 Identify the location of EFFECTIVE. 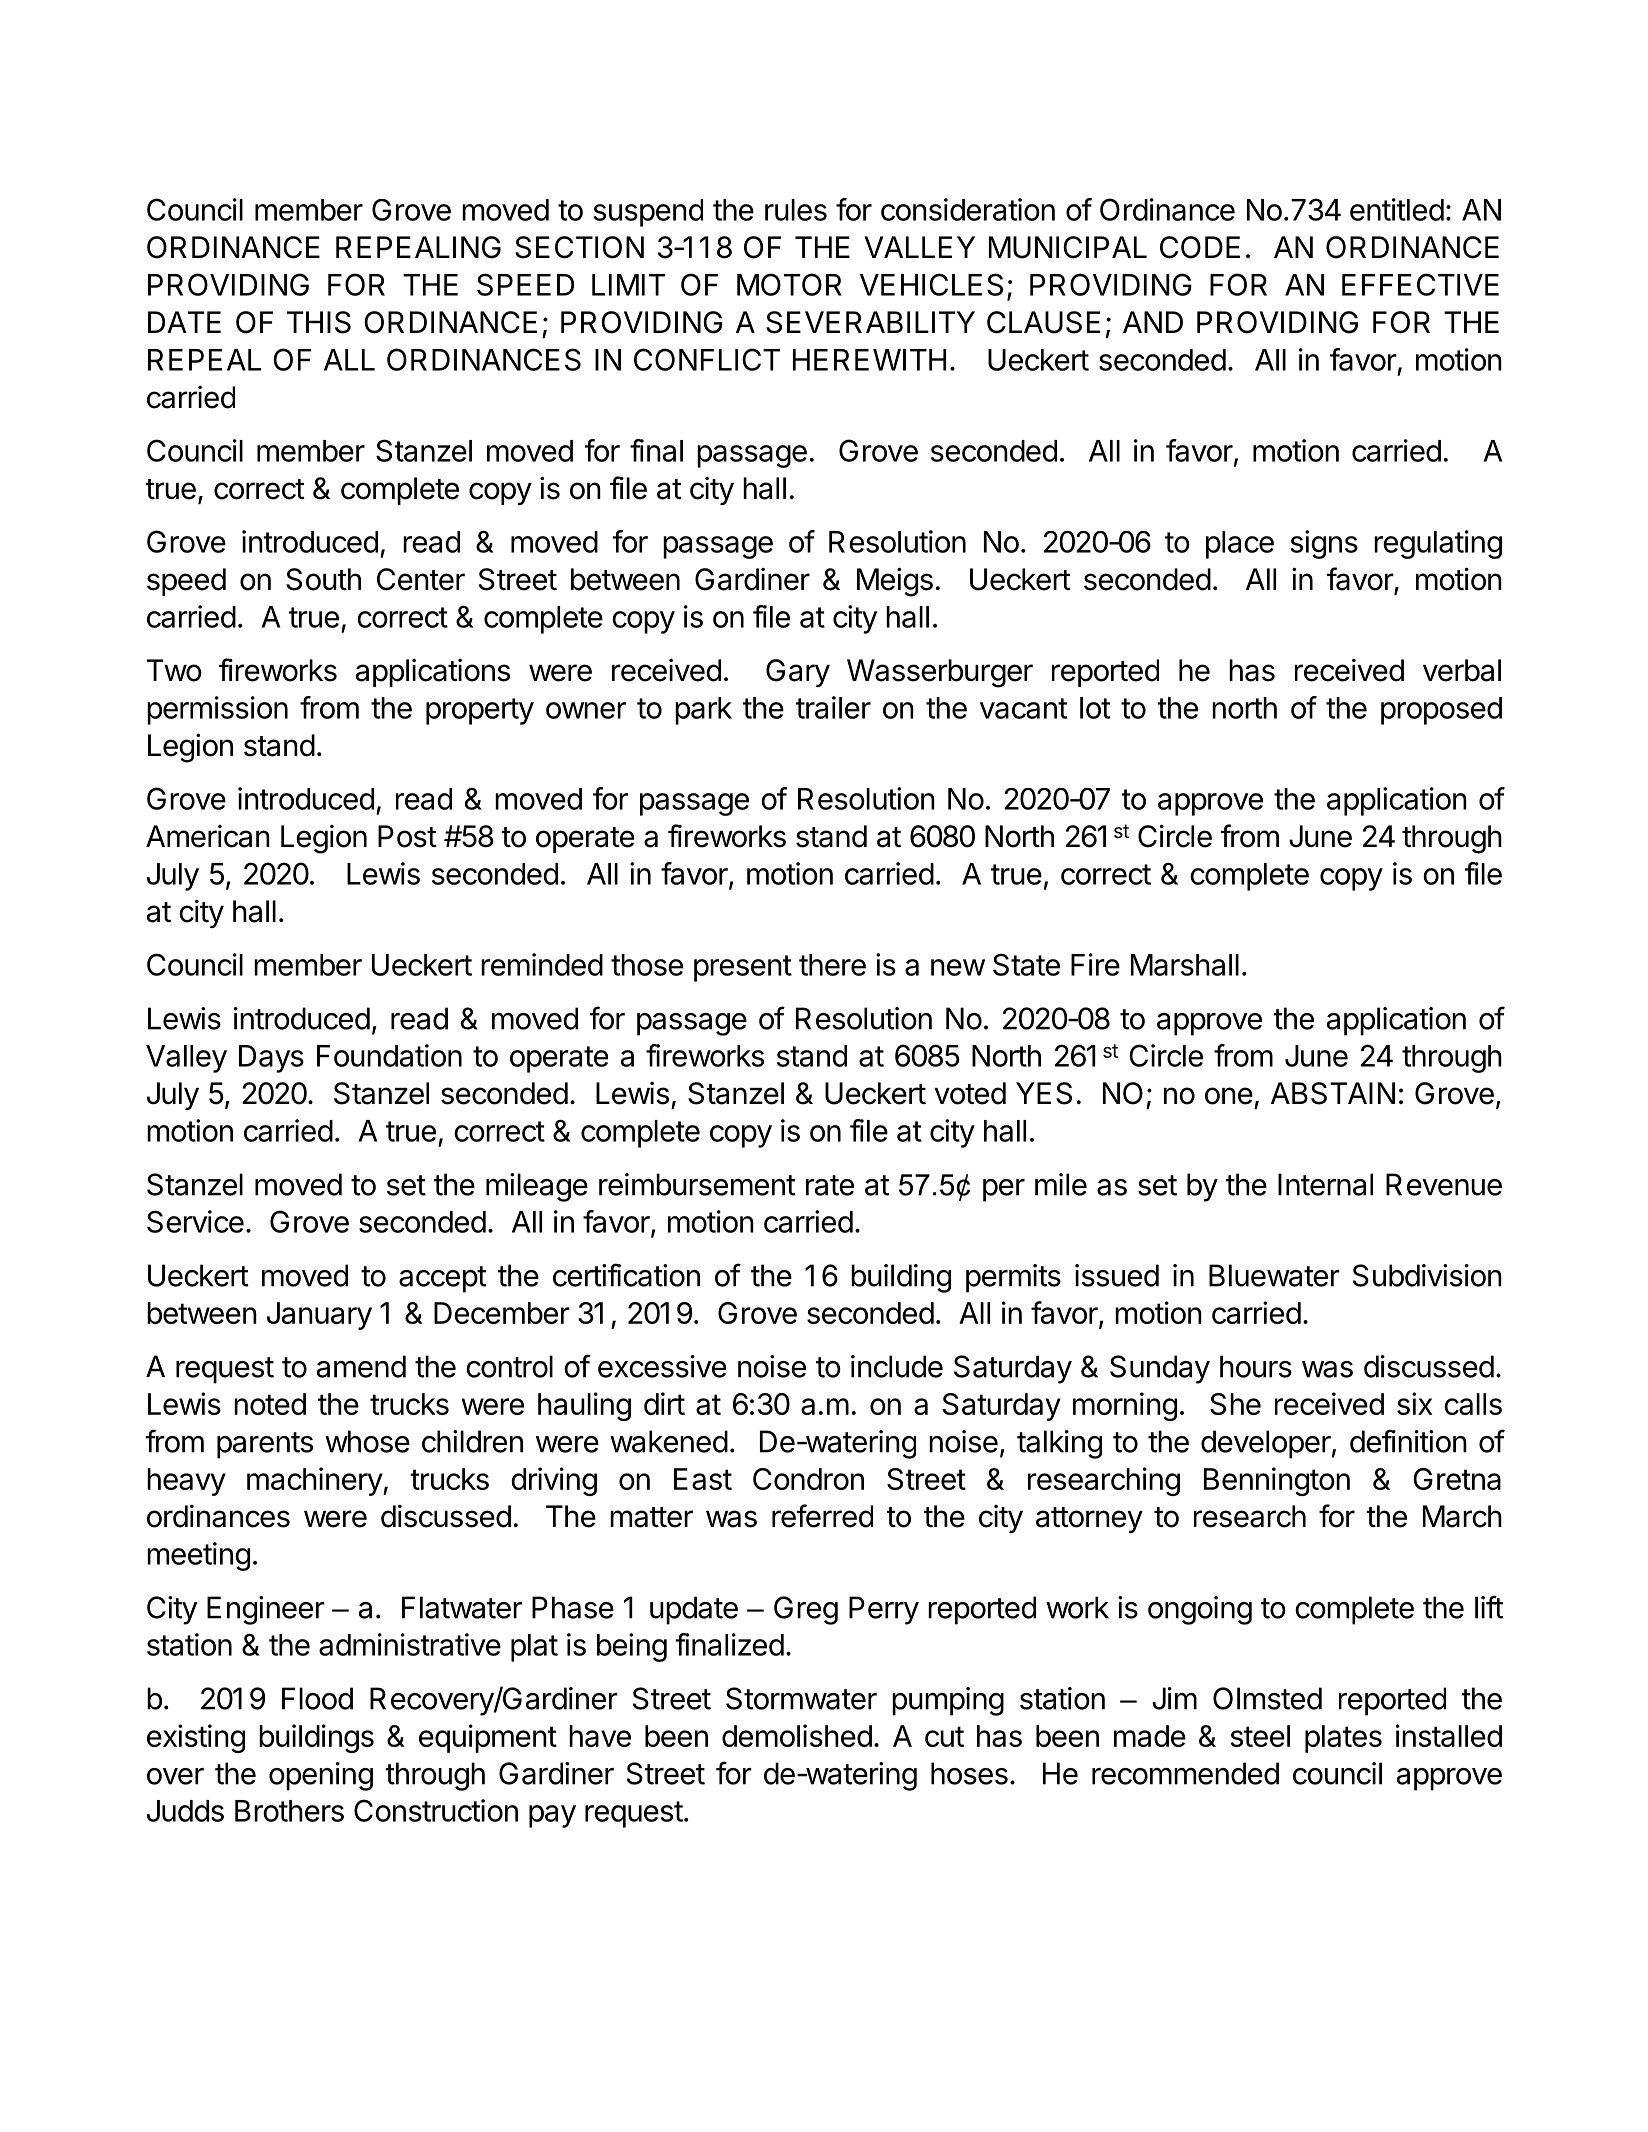
(1420, 284).
